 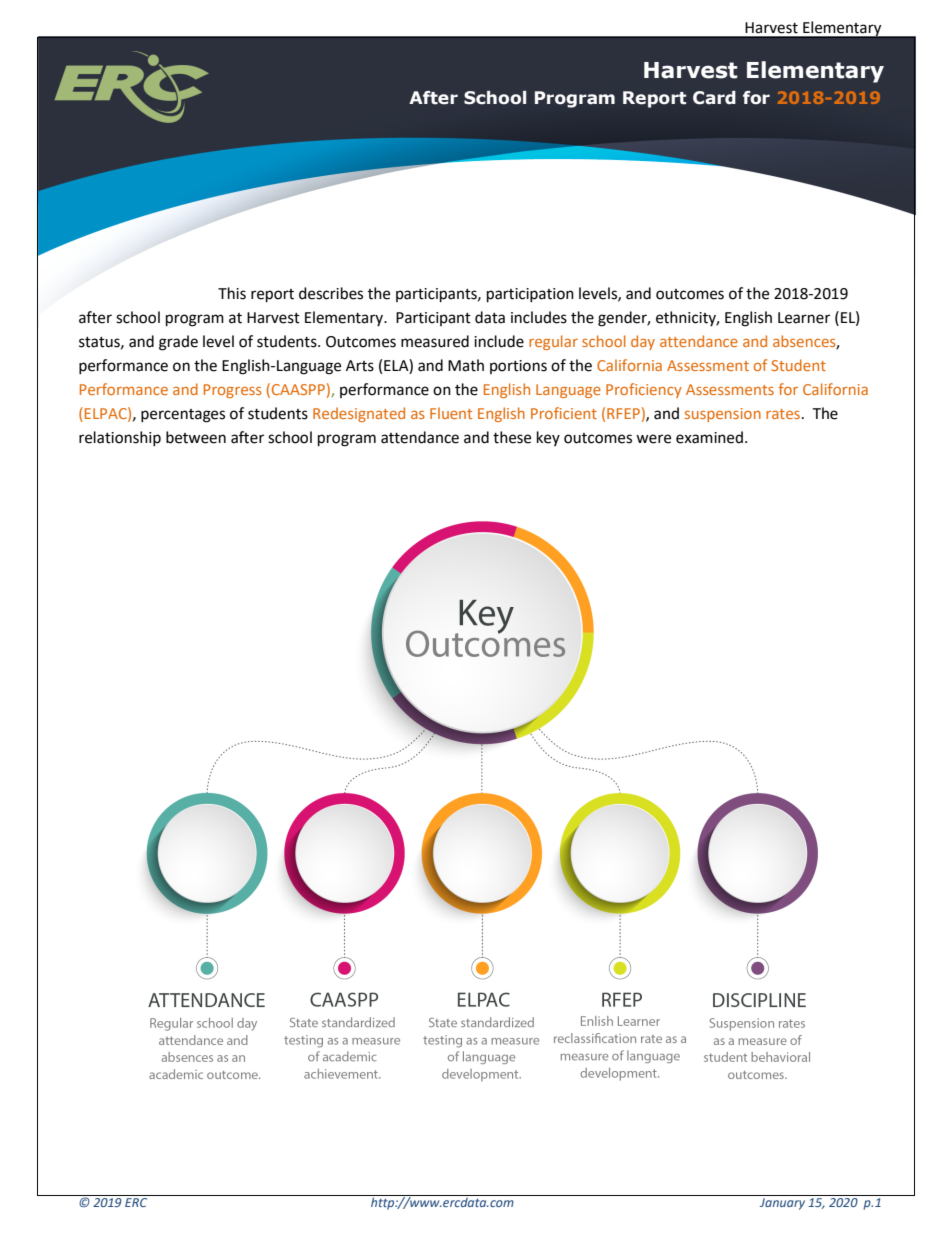 I want to click on Card, so click(x=714, y=98).
